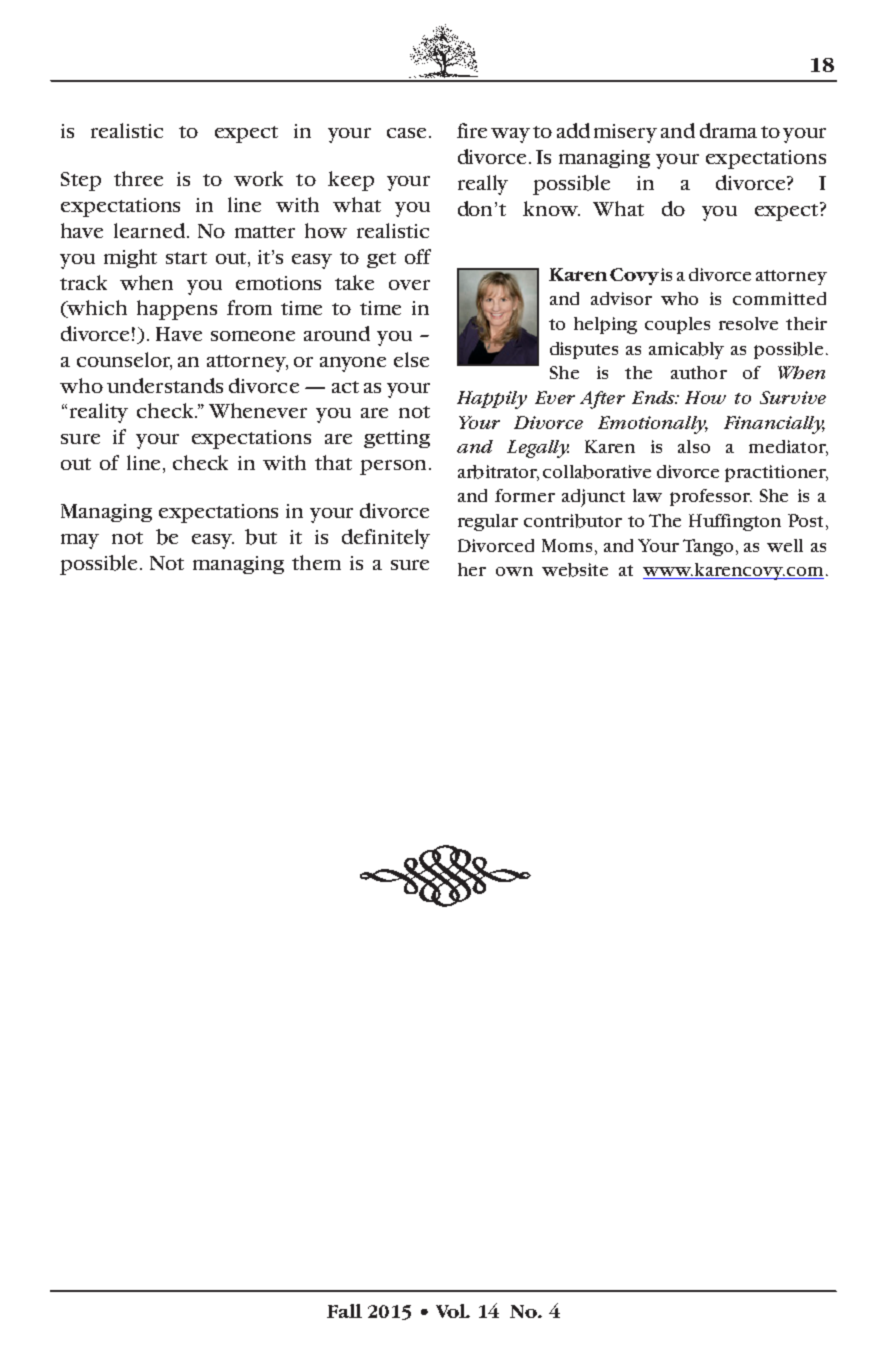 The height and width of the document is (1372, 887). Describe the element at coordinates (344, 1311) in the document. I see `Fall` at that location.
